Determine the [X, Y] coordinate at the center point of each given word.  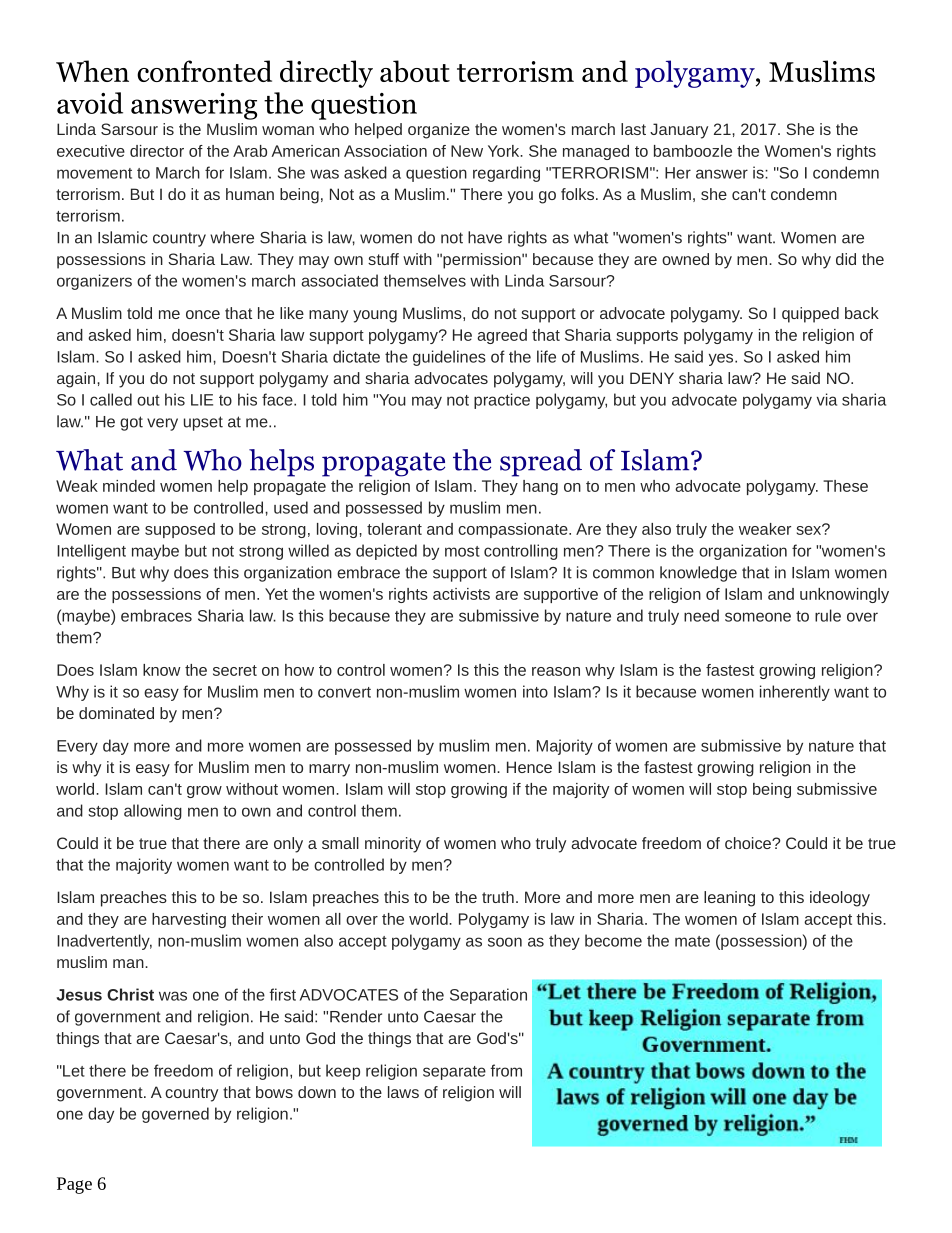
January [679, 131]
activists [461, 594]
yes [722, 359]
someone [758, 617]
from [506, 1070]
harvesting [189, 920]
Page [74, 1185]
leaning [729, 899]
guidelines [449, 358]
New [467, 151]
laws [403, 1092]
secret [235, 670]
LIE [202, 400]
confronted [204, 71]
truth [498, 897]
